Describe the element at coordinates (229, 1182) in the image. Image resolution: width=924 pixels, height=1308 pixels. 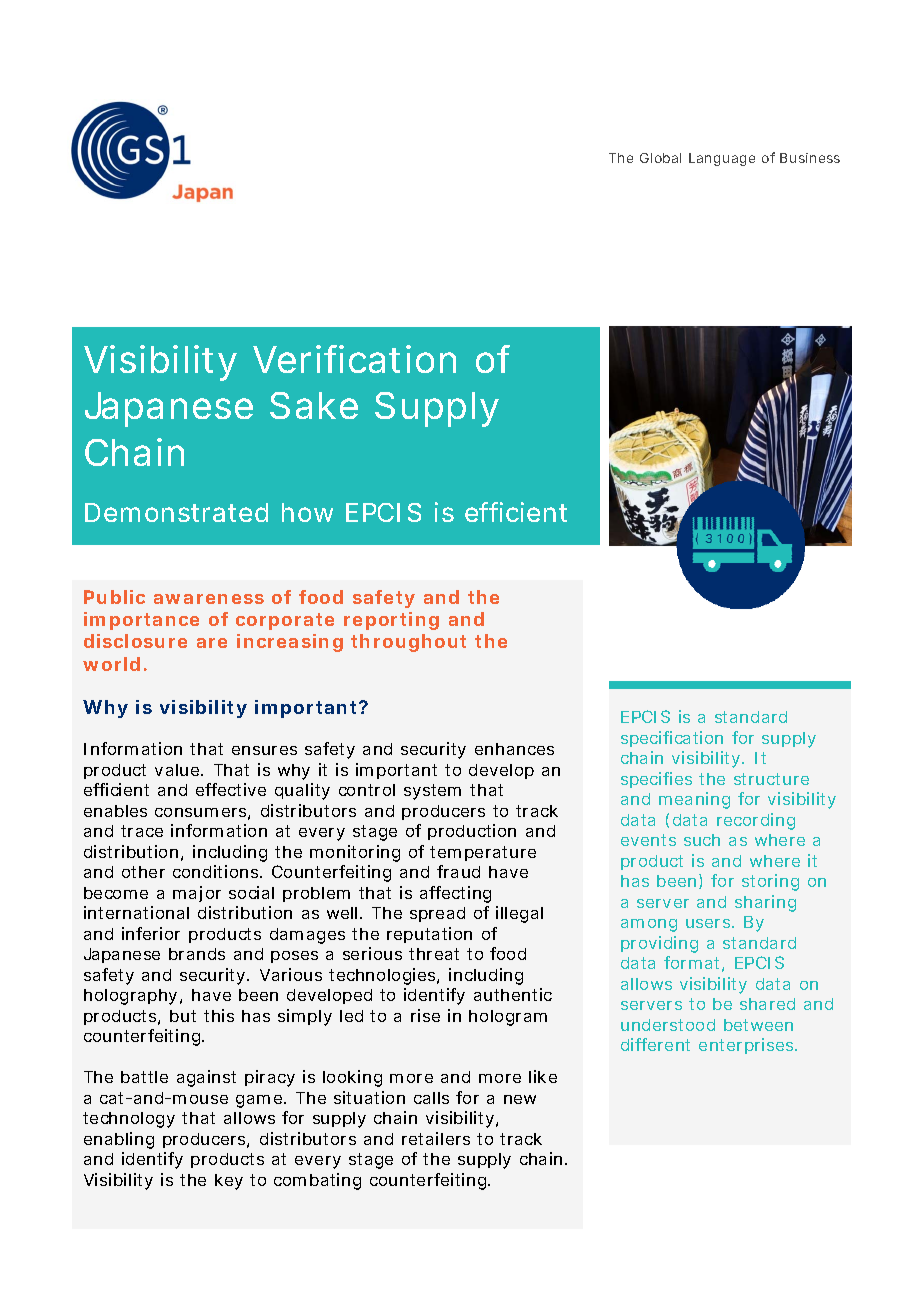
I see `key` at that location.
